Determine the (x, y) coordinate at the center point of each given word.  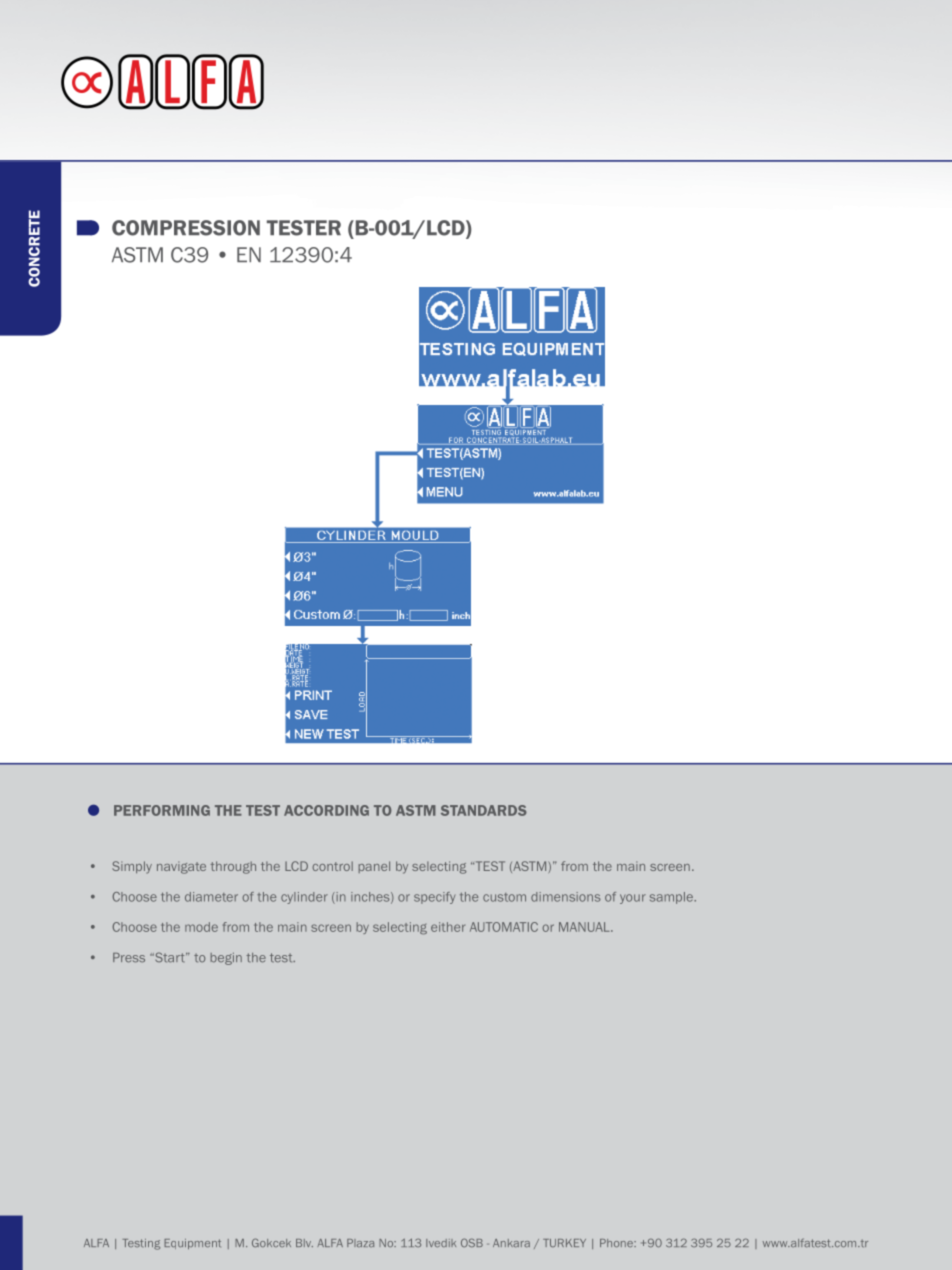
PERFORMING (162, 810)
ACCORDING (326, 810)
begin (226, 959)
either (448, 927)
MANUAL (585, 927)
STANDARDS (484, 810)
